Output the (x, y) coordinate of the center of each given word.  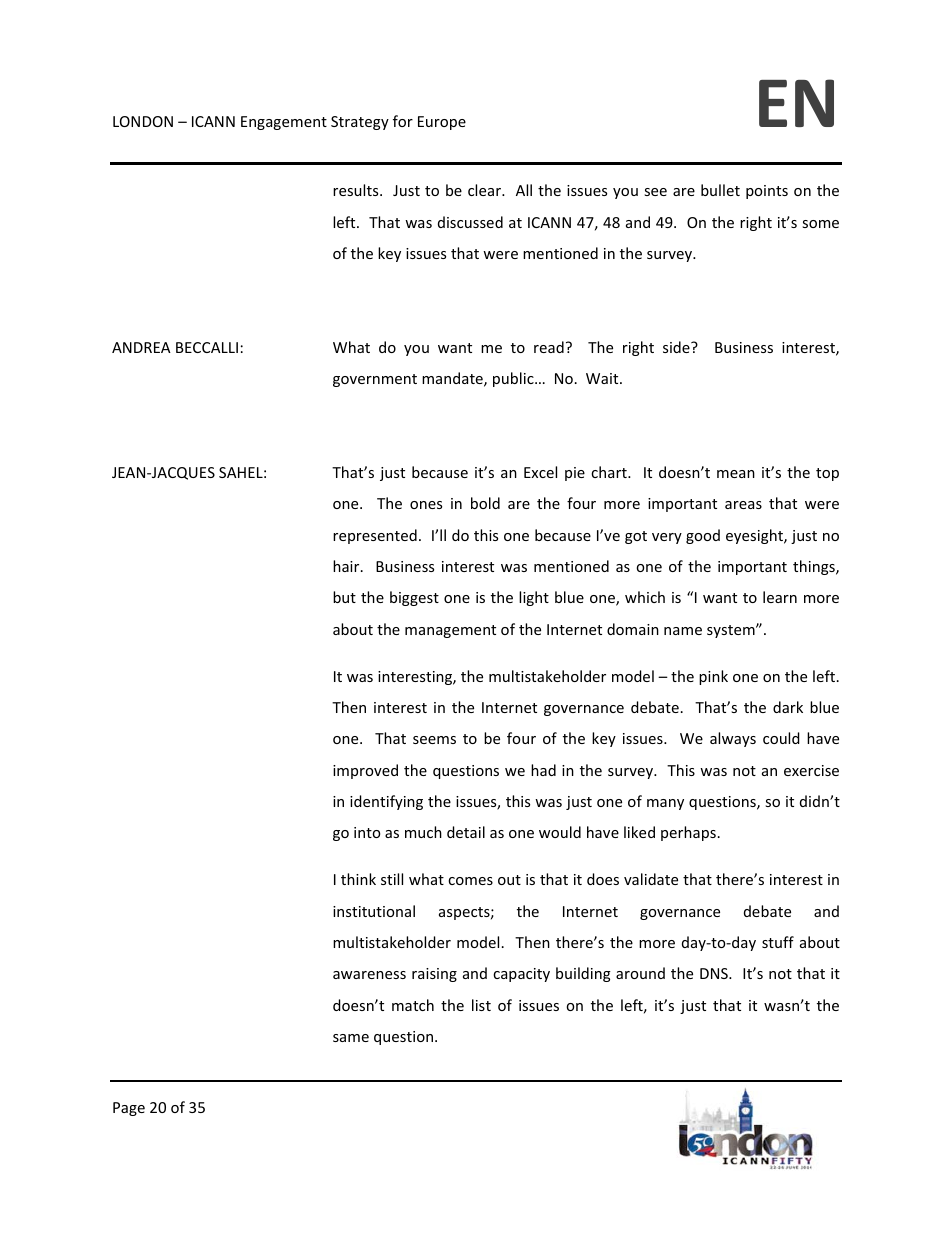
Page (129, 1109)
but (344, 597)
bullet (720, 190)
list (481, 1005)
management (450, 631)
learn (780, 597)
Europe (442, 123)
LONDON (143, 121)
